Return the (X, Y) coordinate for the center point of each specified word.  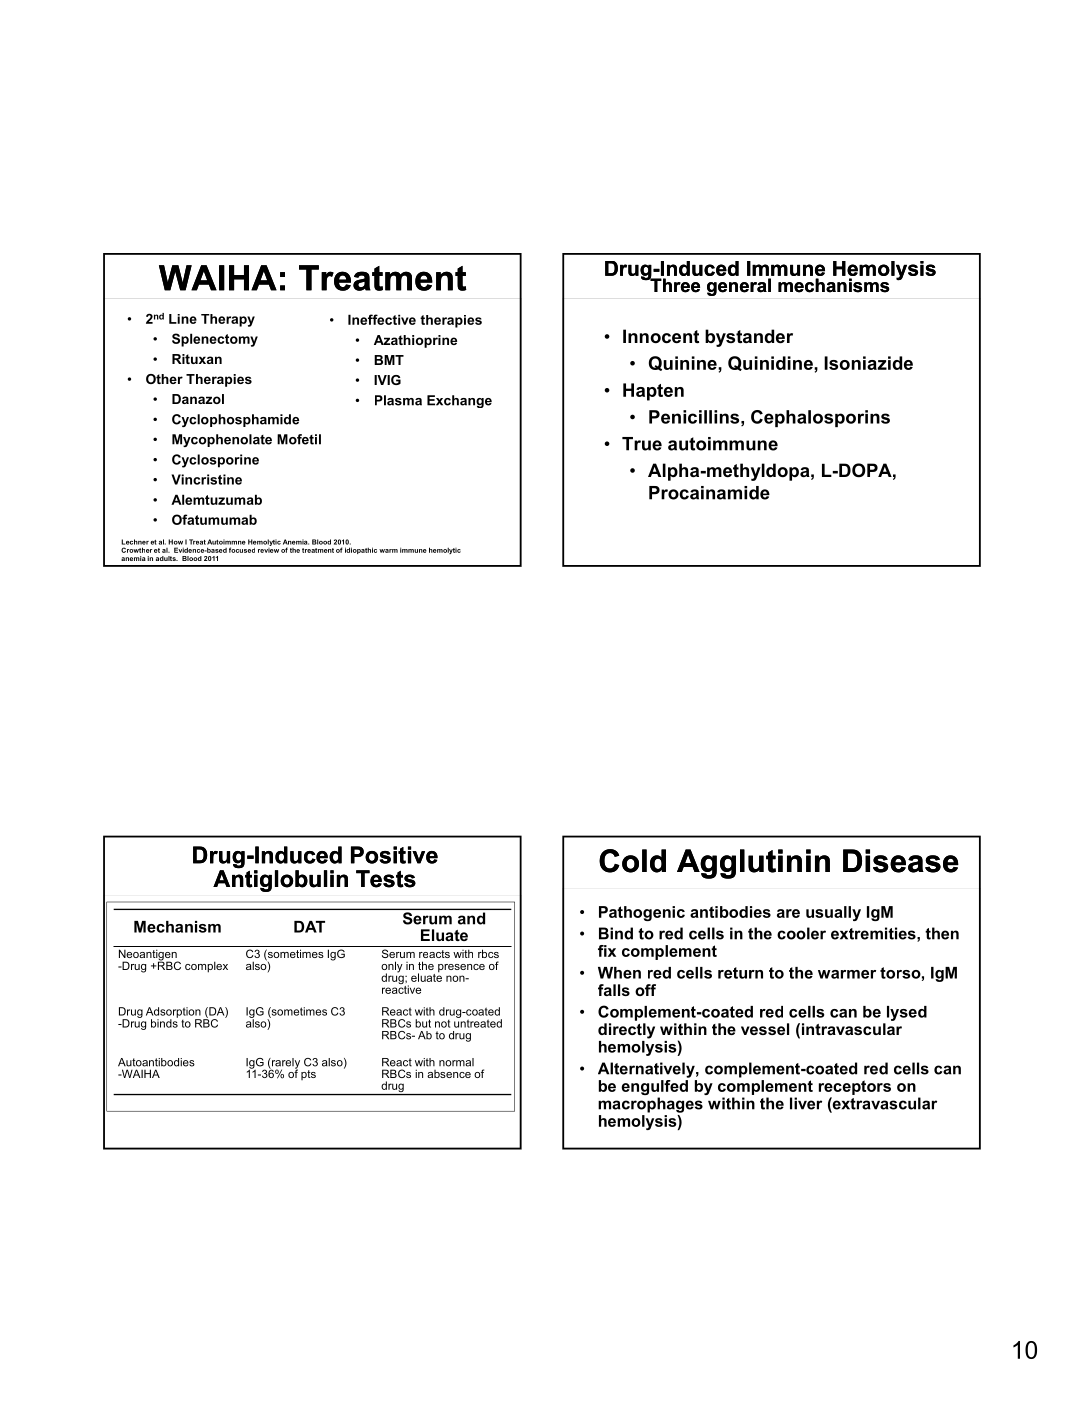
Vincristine (206, 479)
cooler (801, 933)
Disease (901, 861)
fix (607, 951)
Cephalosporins (820, 418)
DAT (309, 927)
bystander (749, 338)
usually (833, 913)
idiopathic (361, 550)
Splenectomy (215, 340)
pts (308, 1075)
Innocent (661, 336)
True (642, 444)
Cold (632, 861)
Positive (394, 855)
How (175, 542)
